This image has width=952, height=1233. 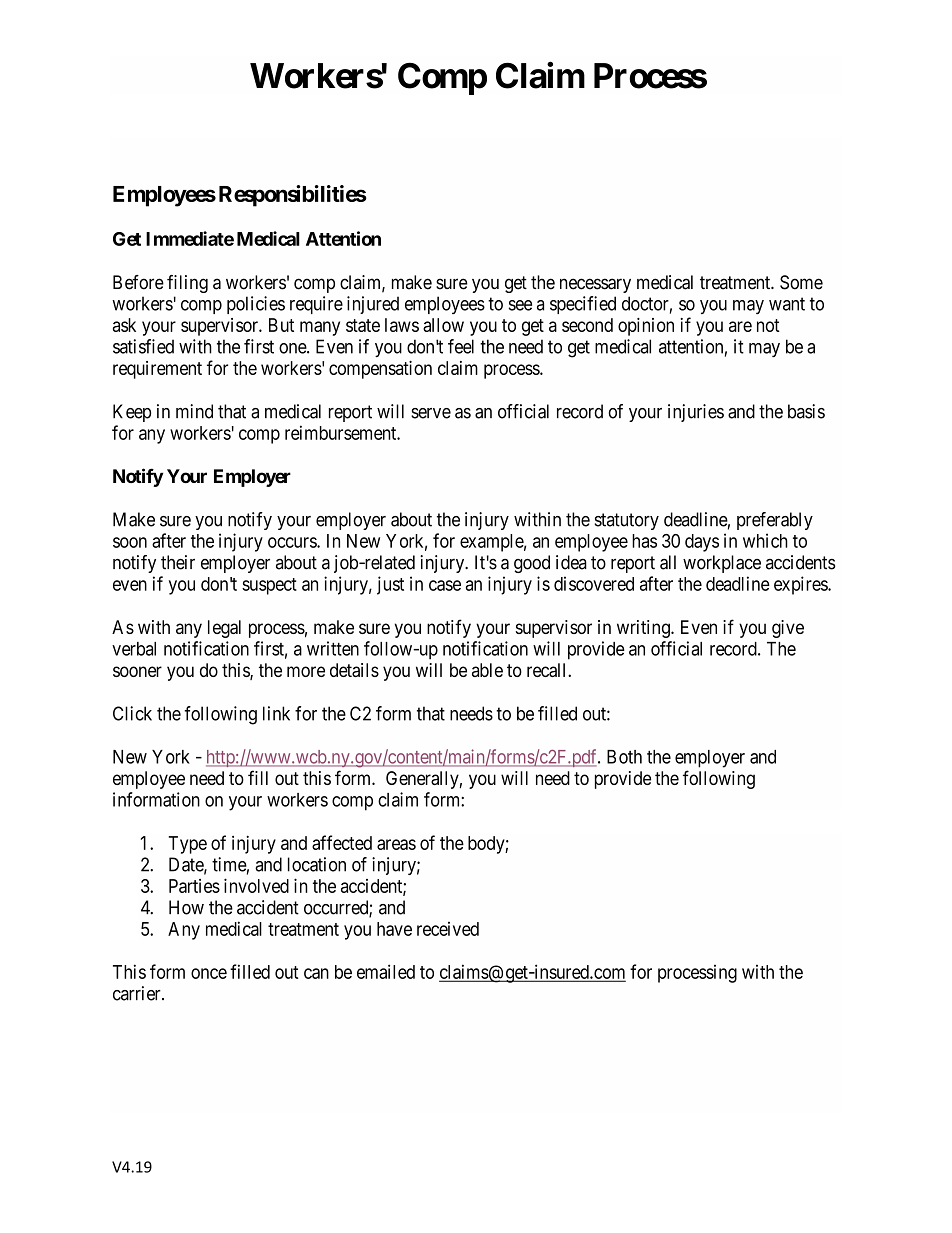 What do you see at coordinates (788, 629) in the image?
I see `give` at bounding box center [788, 629].
